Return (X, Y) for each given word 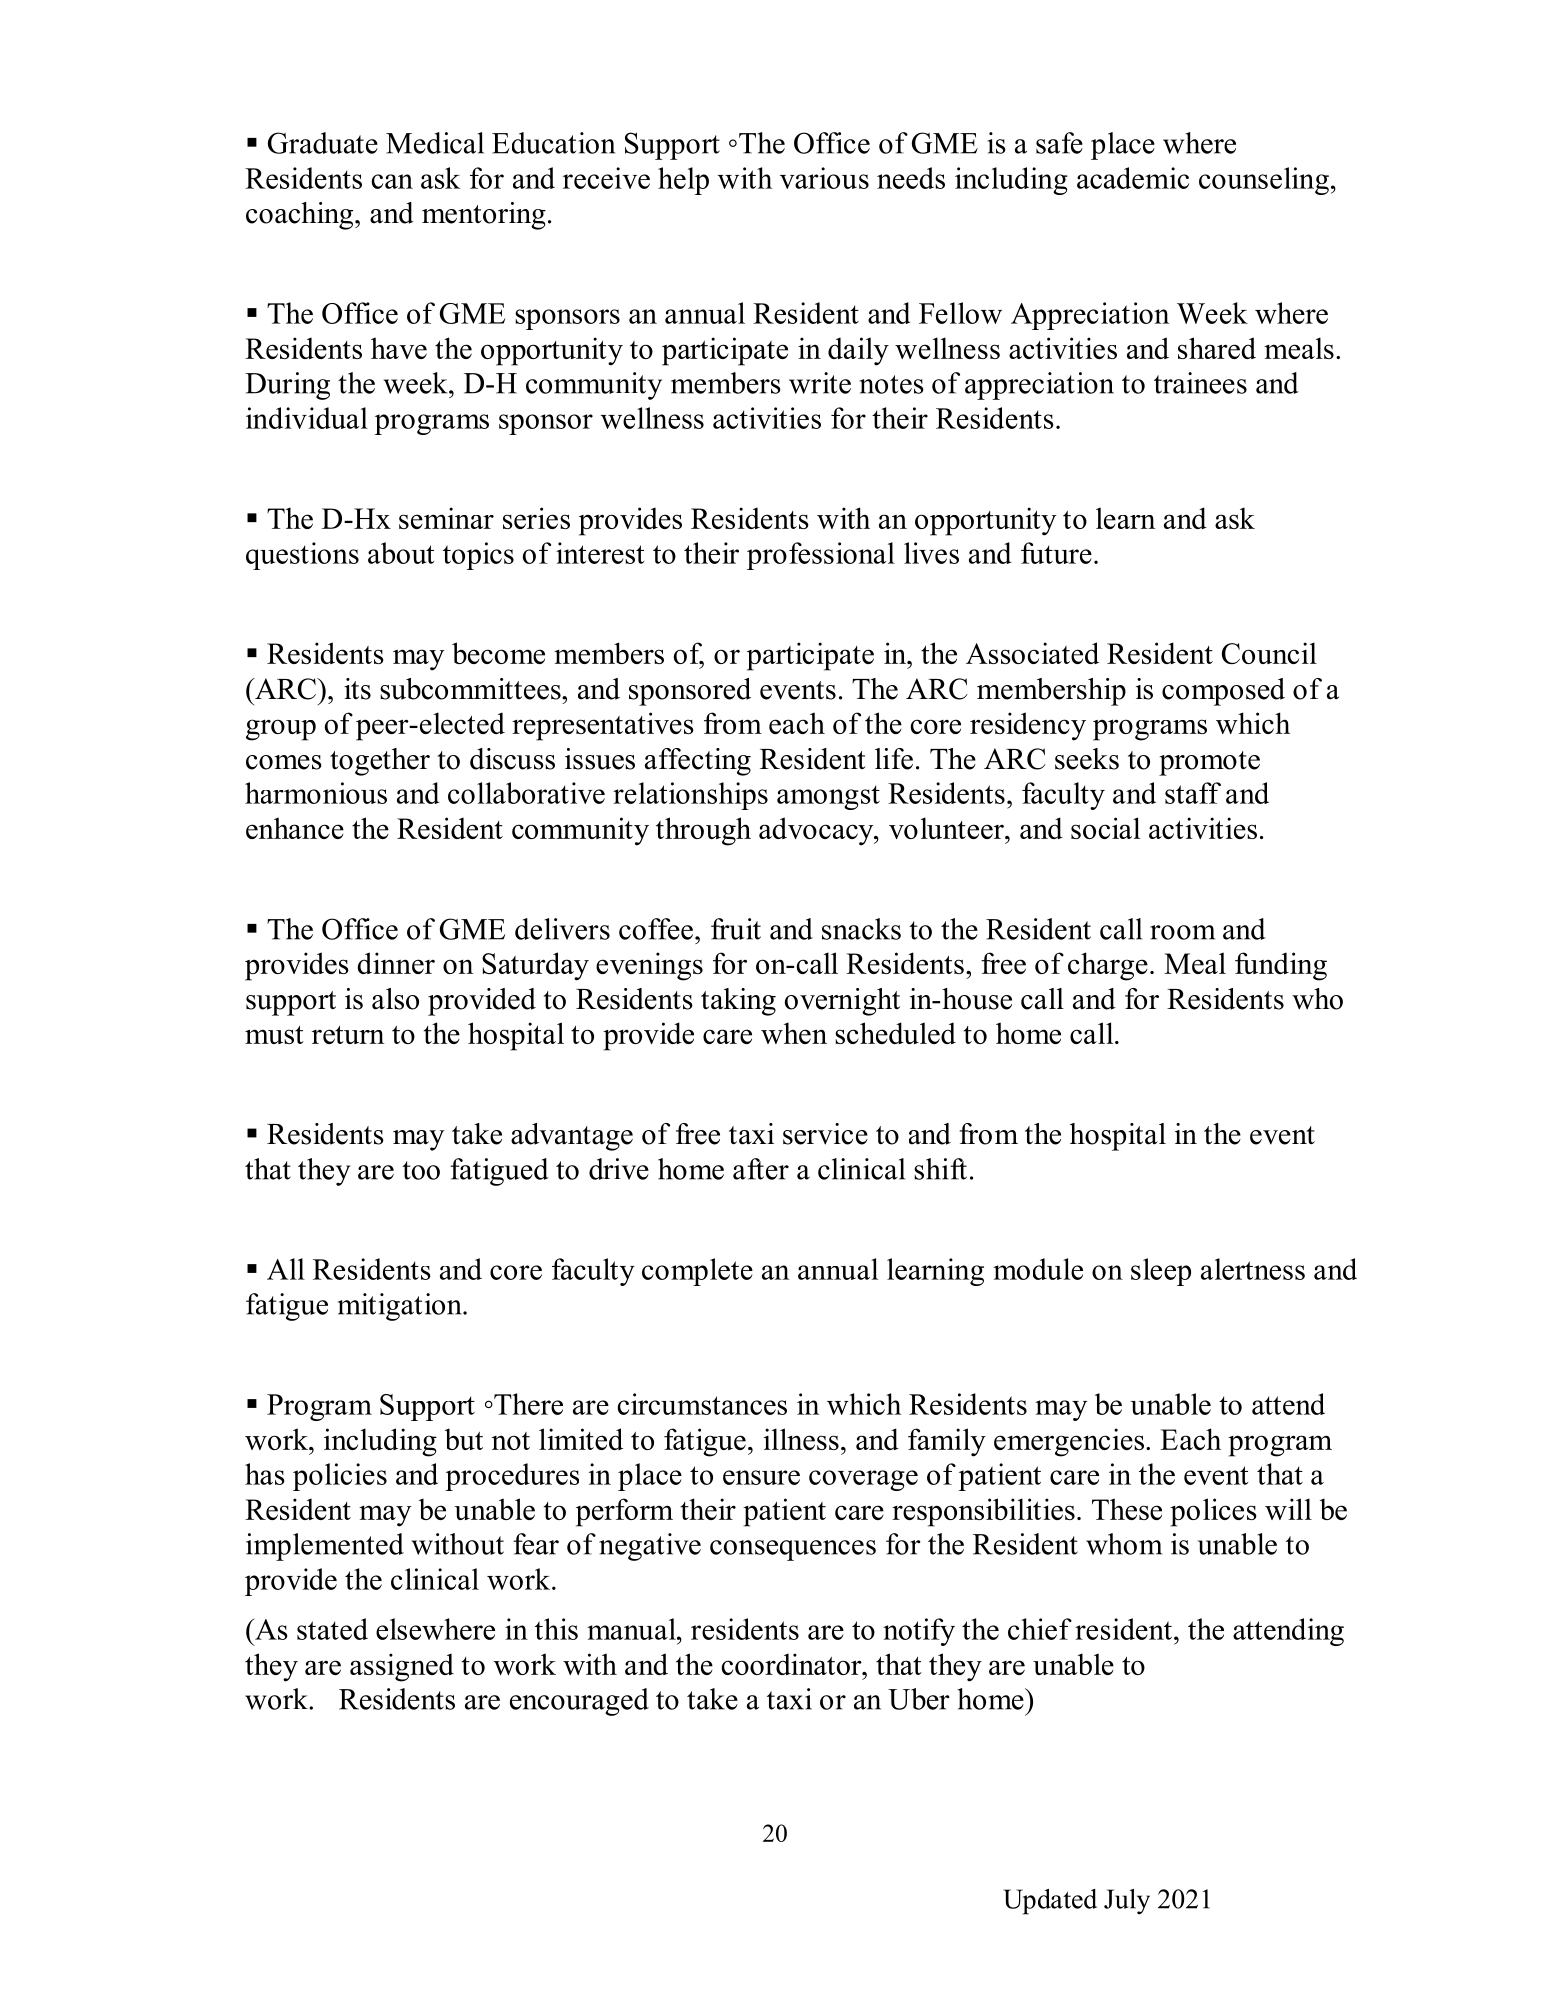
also (395, 999)
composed (1223, 692)
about (401, 553)
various (824, 178)
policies (340, 1477)
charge (1108, 966)
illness (801, 1439)
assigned (402, 1667)
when (794, 1033)
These (1127, 1509)
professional (821, 556)
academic (1133, 178)
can (392, 181)
